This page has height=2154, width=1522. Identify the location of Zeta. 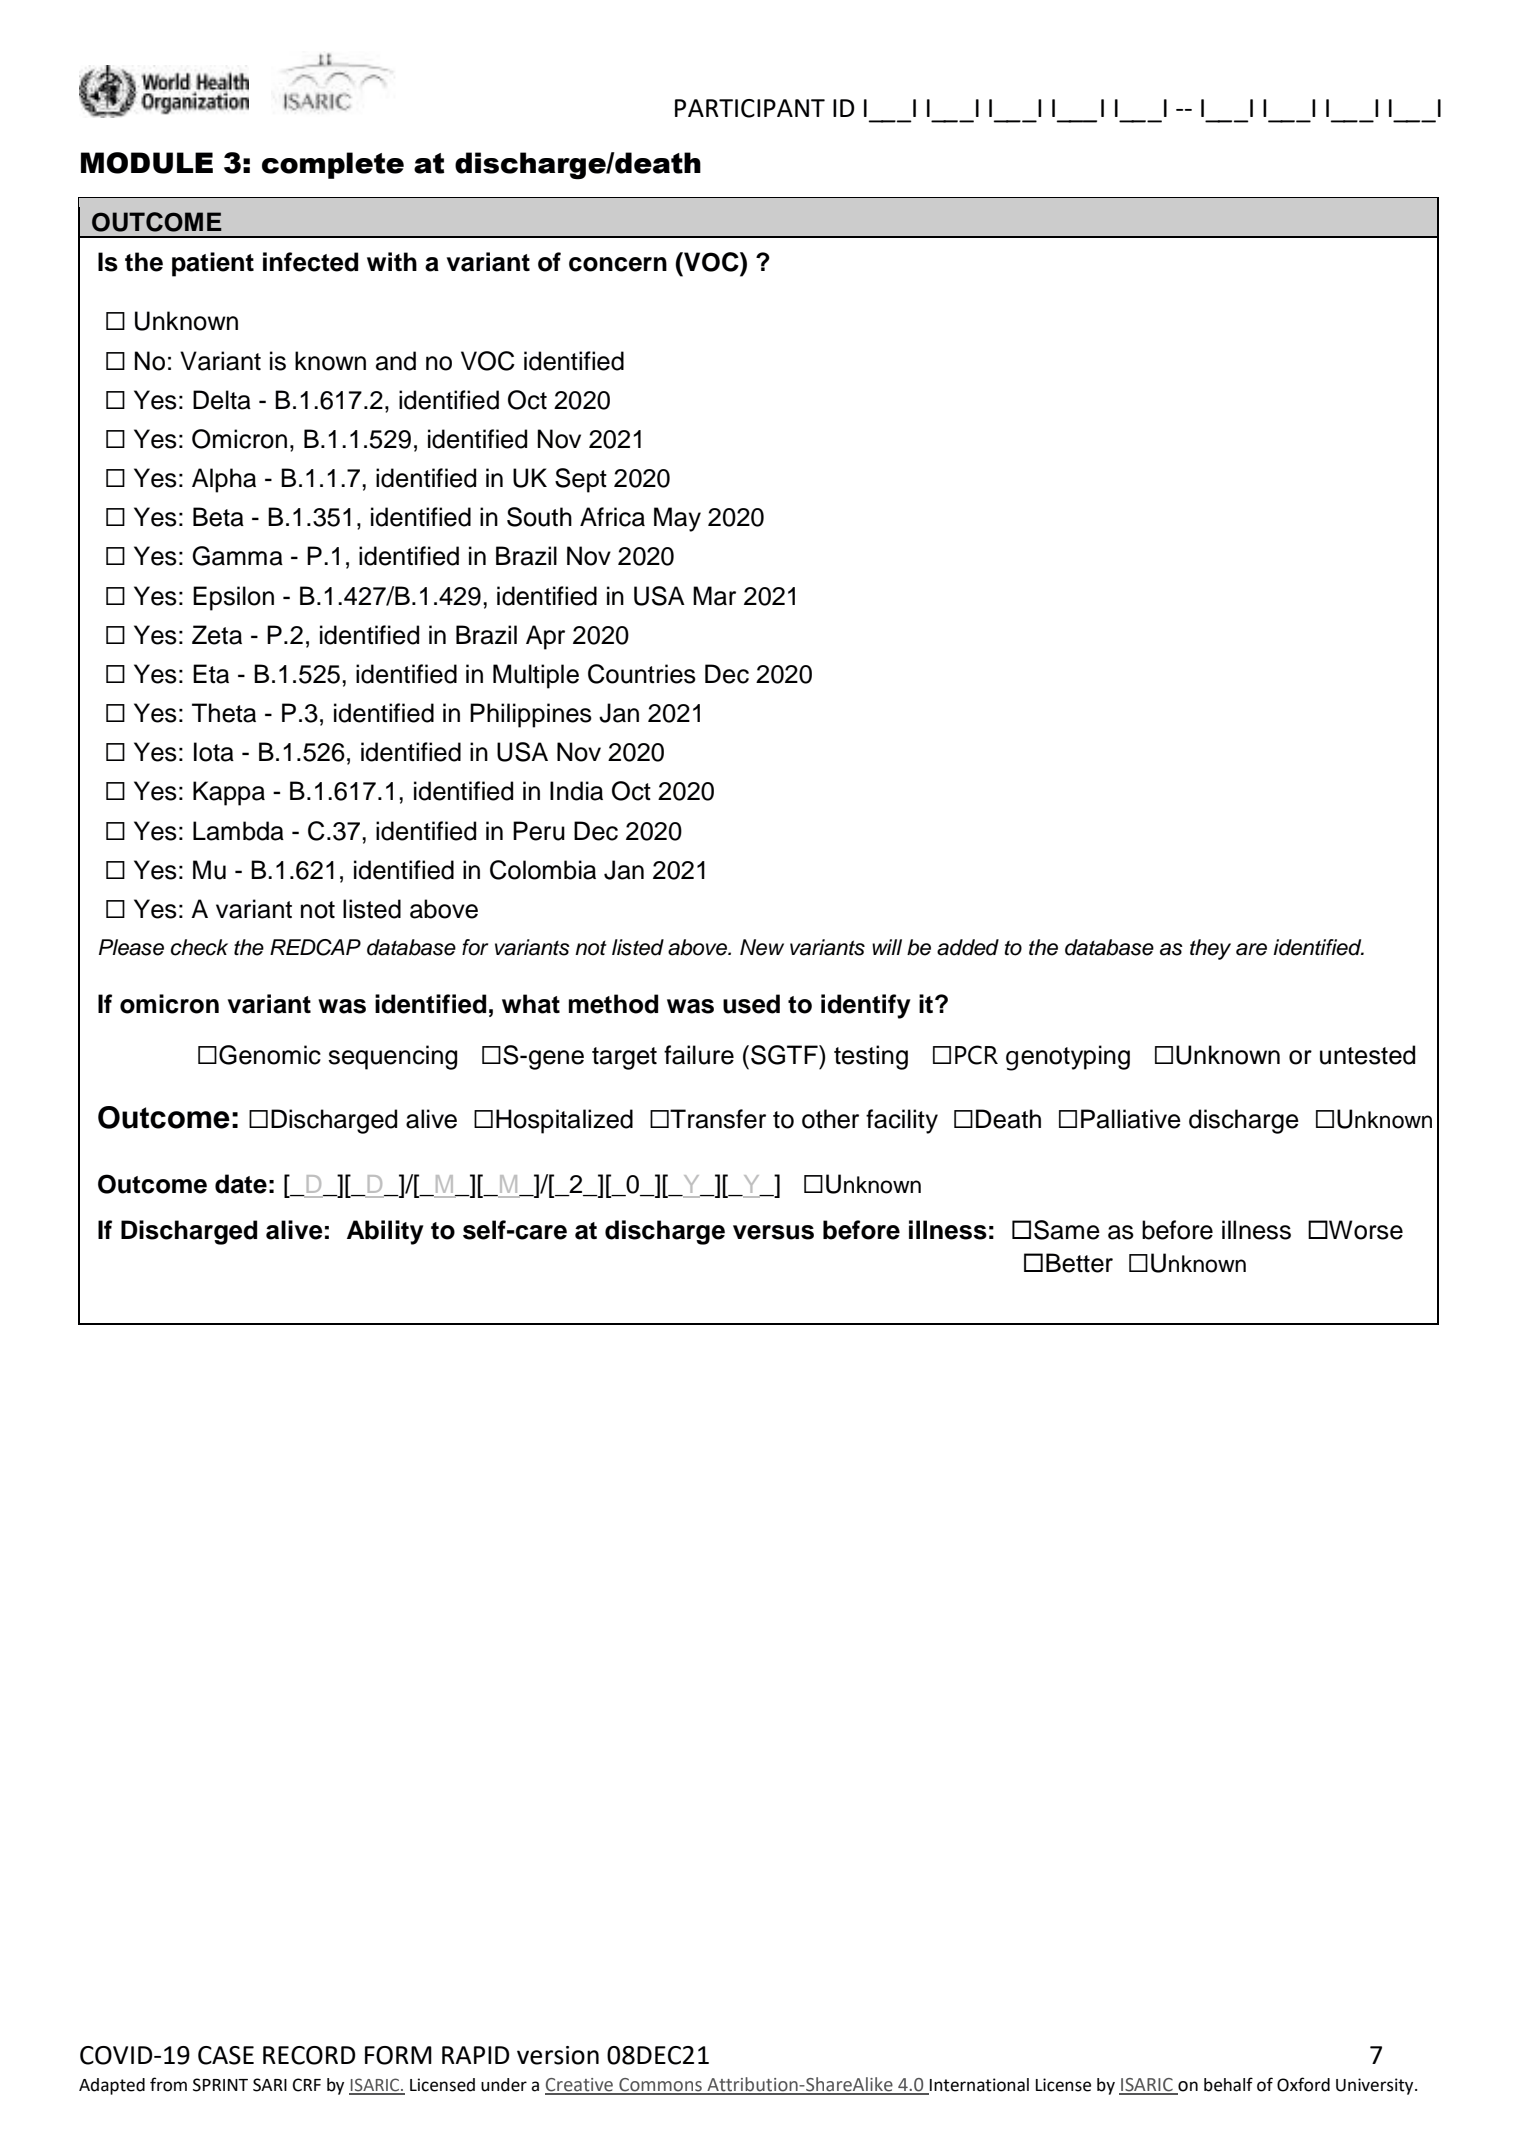
(217, 635).
